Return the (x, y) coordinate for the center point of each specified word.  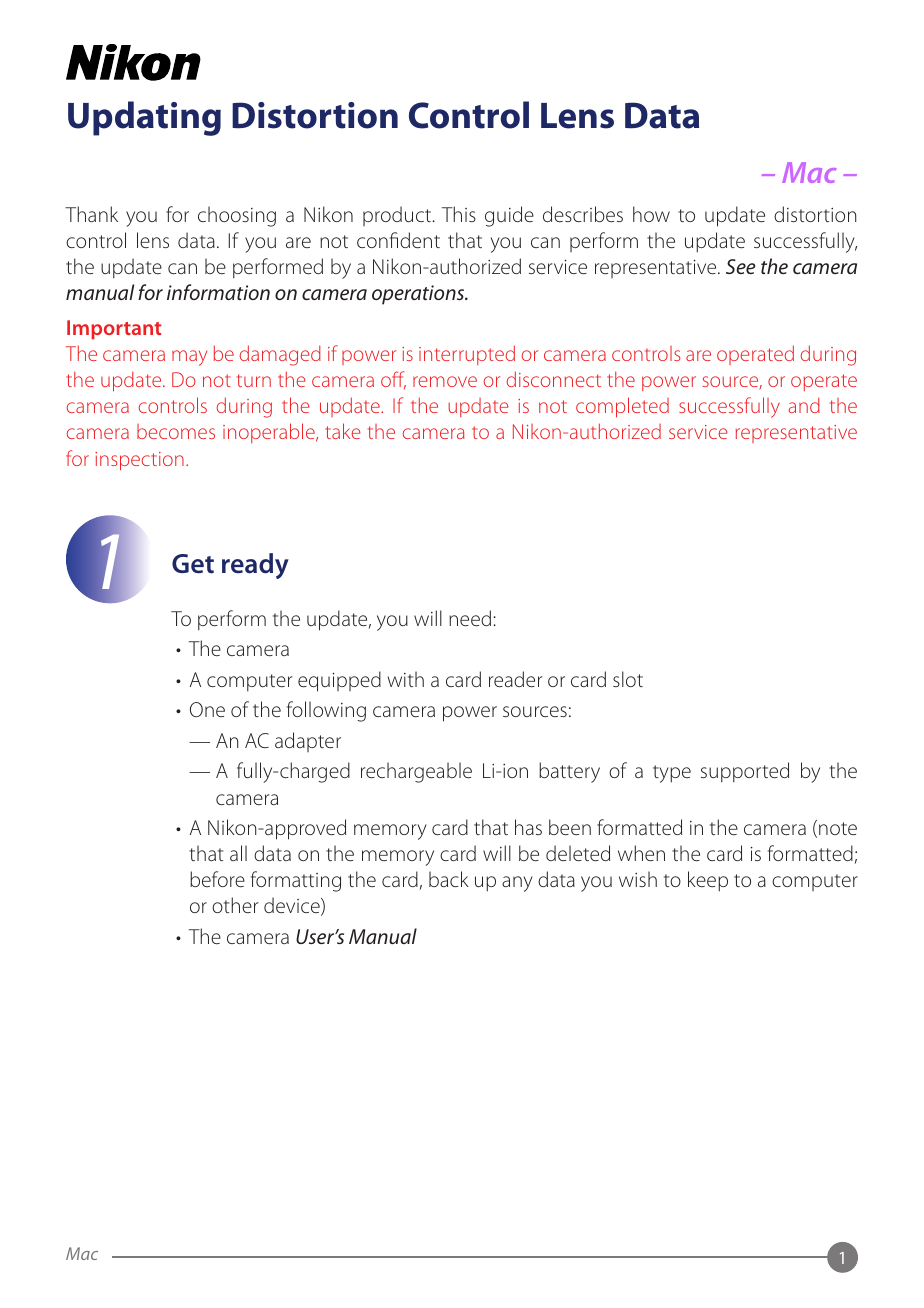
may (189, 358)
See (740, 266)
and (804, 405)
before (217, 879)
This (459, 214)
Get (193, 564)
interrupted (467, 355)
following (326, 711)
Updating (144, 118)
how (651, 214)
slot (628, 679)
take (343, 431)
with (406, 679)
